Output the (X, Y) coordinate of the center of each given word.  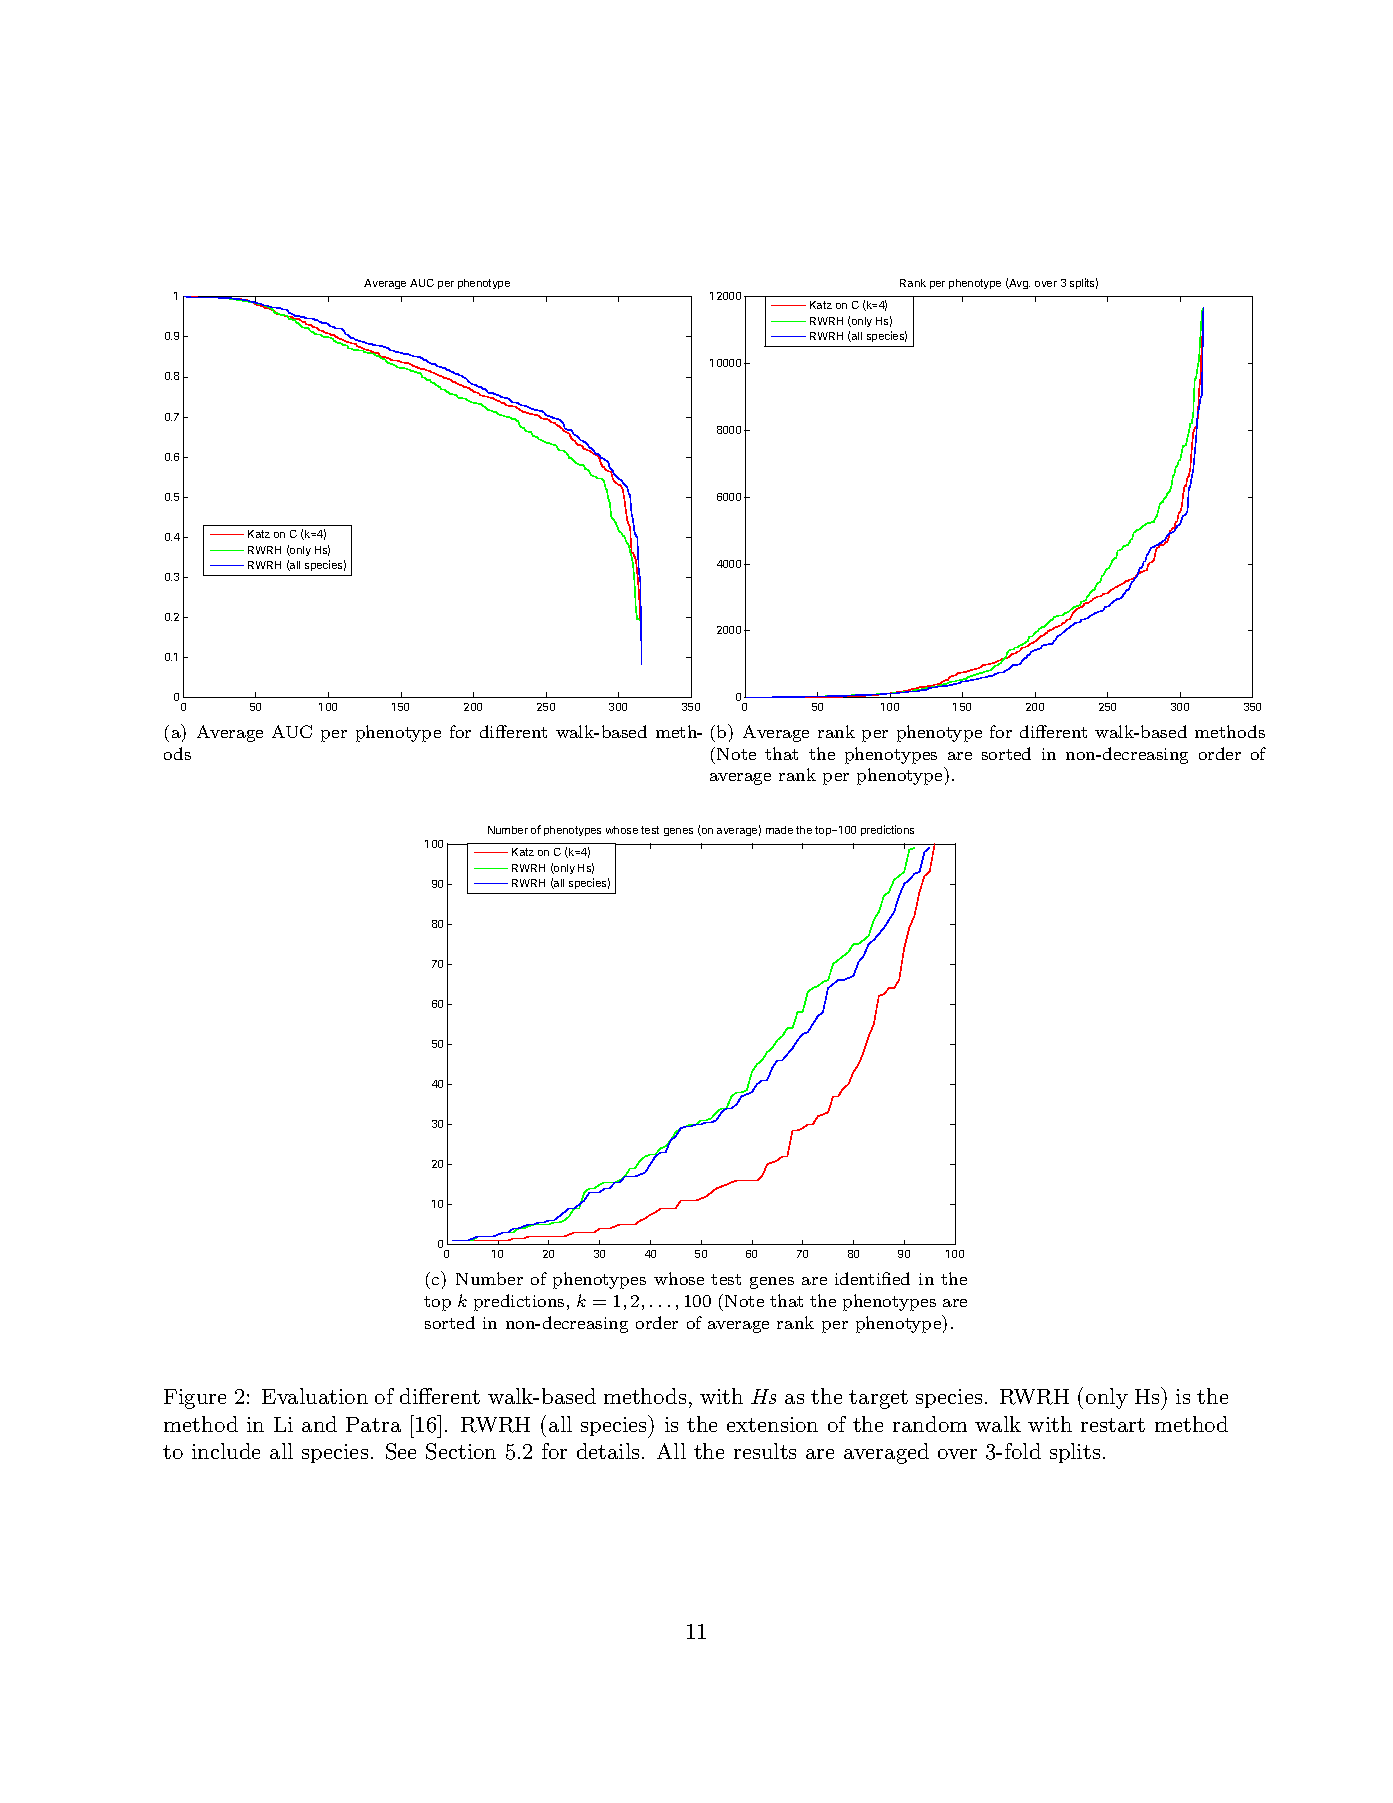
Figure (195, 1399)
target (878, 1399)
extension (772, 1424)
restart (1113, 1425)
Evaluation (315, 1396)
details (608, 1451)
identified (872, 1278)
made (779, 830)
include (226, 1451)
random (930, 1424)
